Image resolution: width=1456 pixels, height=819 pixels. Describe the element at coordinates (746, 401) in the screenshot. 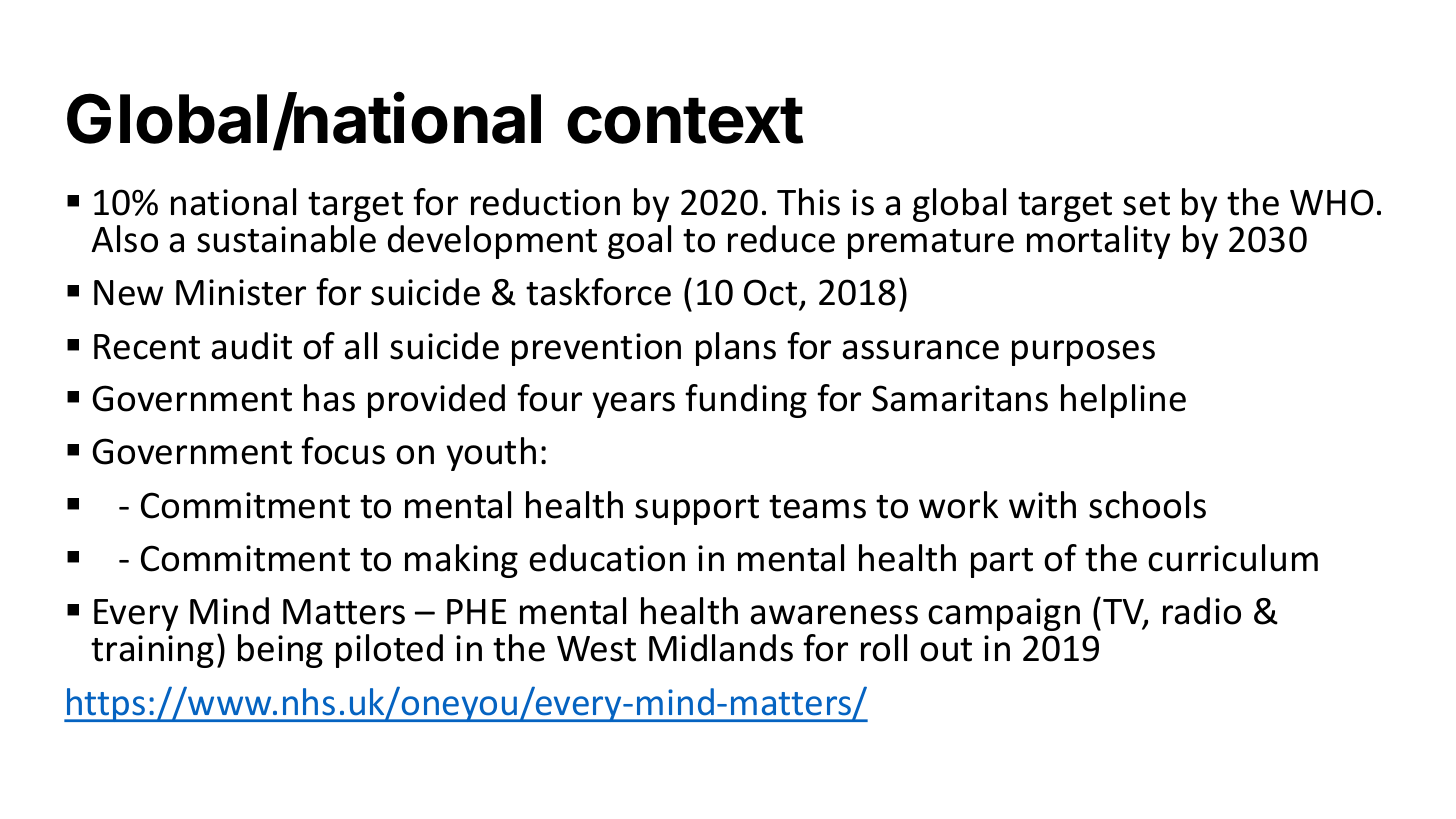

I see `funding` at that location.
